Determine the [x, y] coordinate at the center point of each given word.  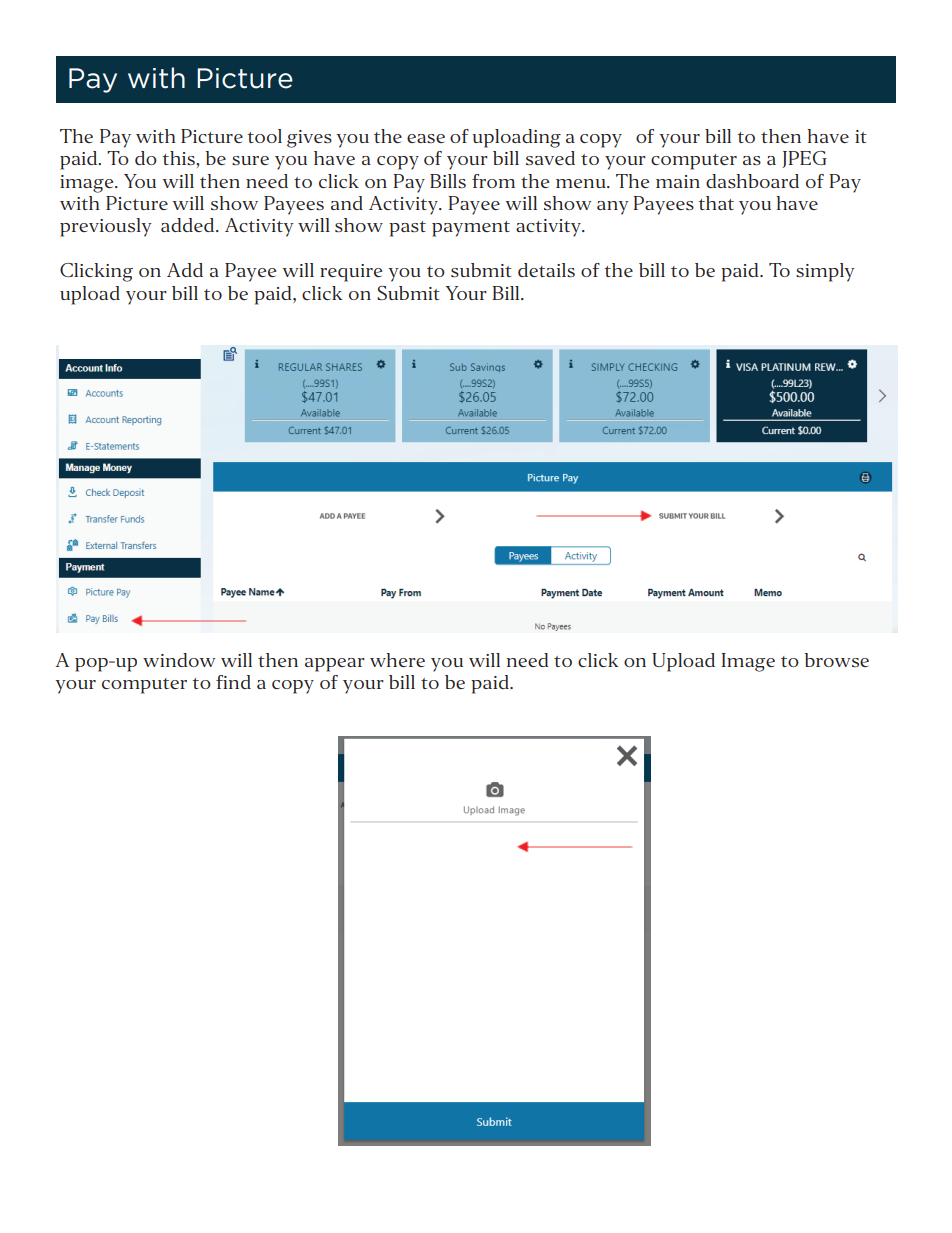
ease [426, 138]
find [233, 682]
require [351, 273]
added [189, 225]
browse [837, 660]
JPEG [804, 159]
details [546, 270]
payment [471, 229]
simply [825, 272]
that [716, 203]
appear [335, 665]
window [179, 660]
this [180, 158]
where [397, 660]
